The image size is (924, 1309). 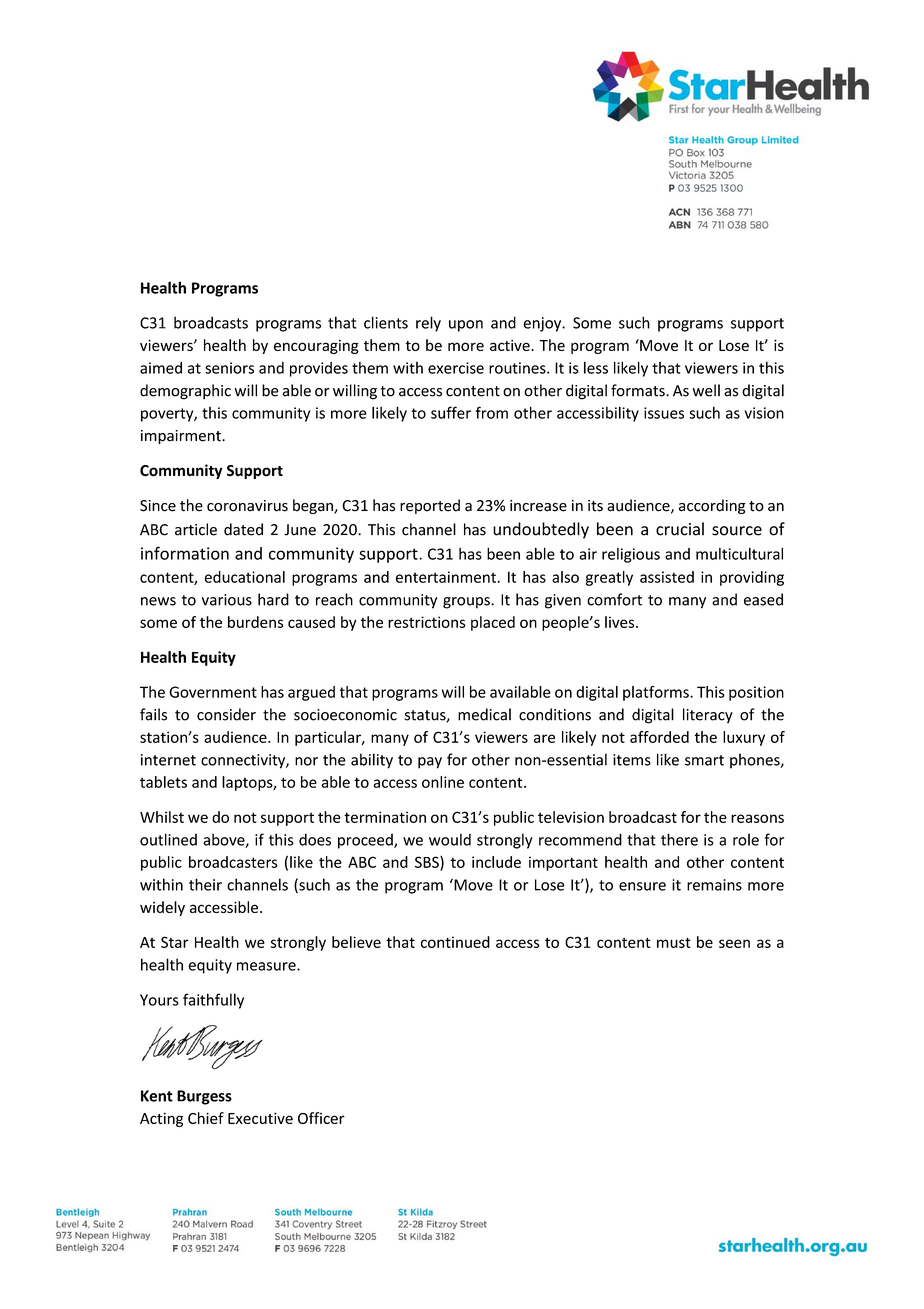 What do you see at coordinates (226, 714) in the page?
I see `consider` at bounding box center [226, 714].
